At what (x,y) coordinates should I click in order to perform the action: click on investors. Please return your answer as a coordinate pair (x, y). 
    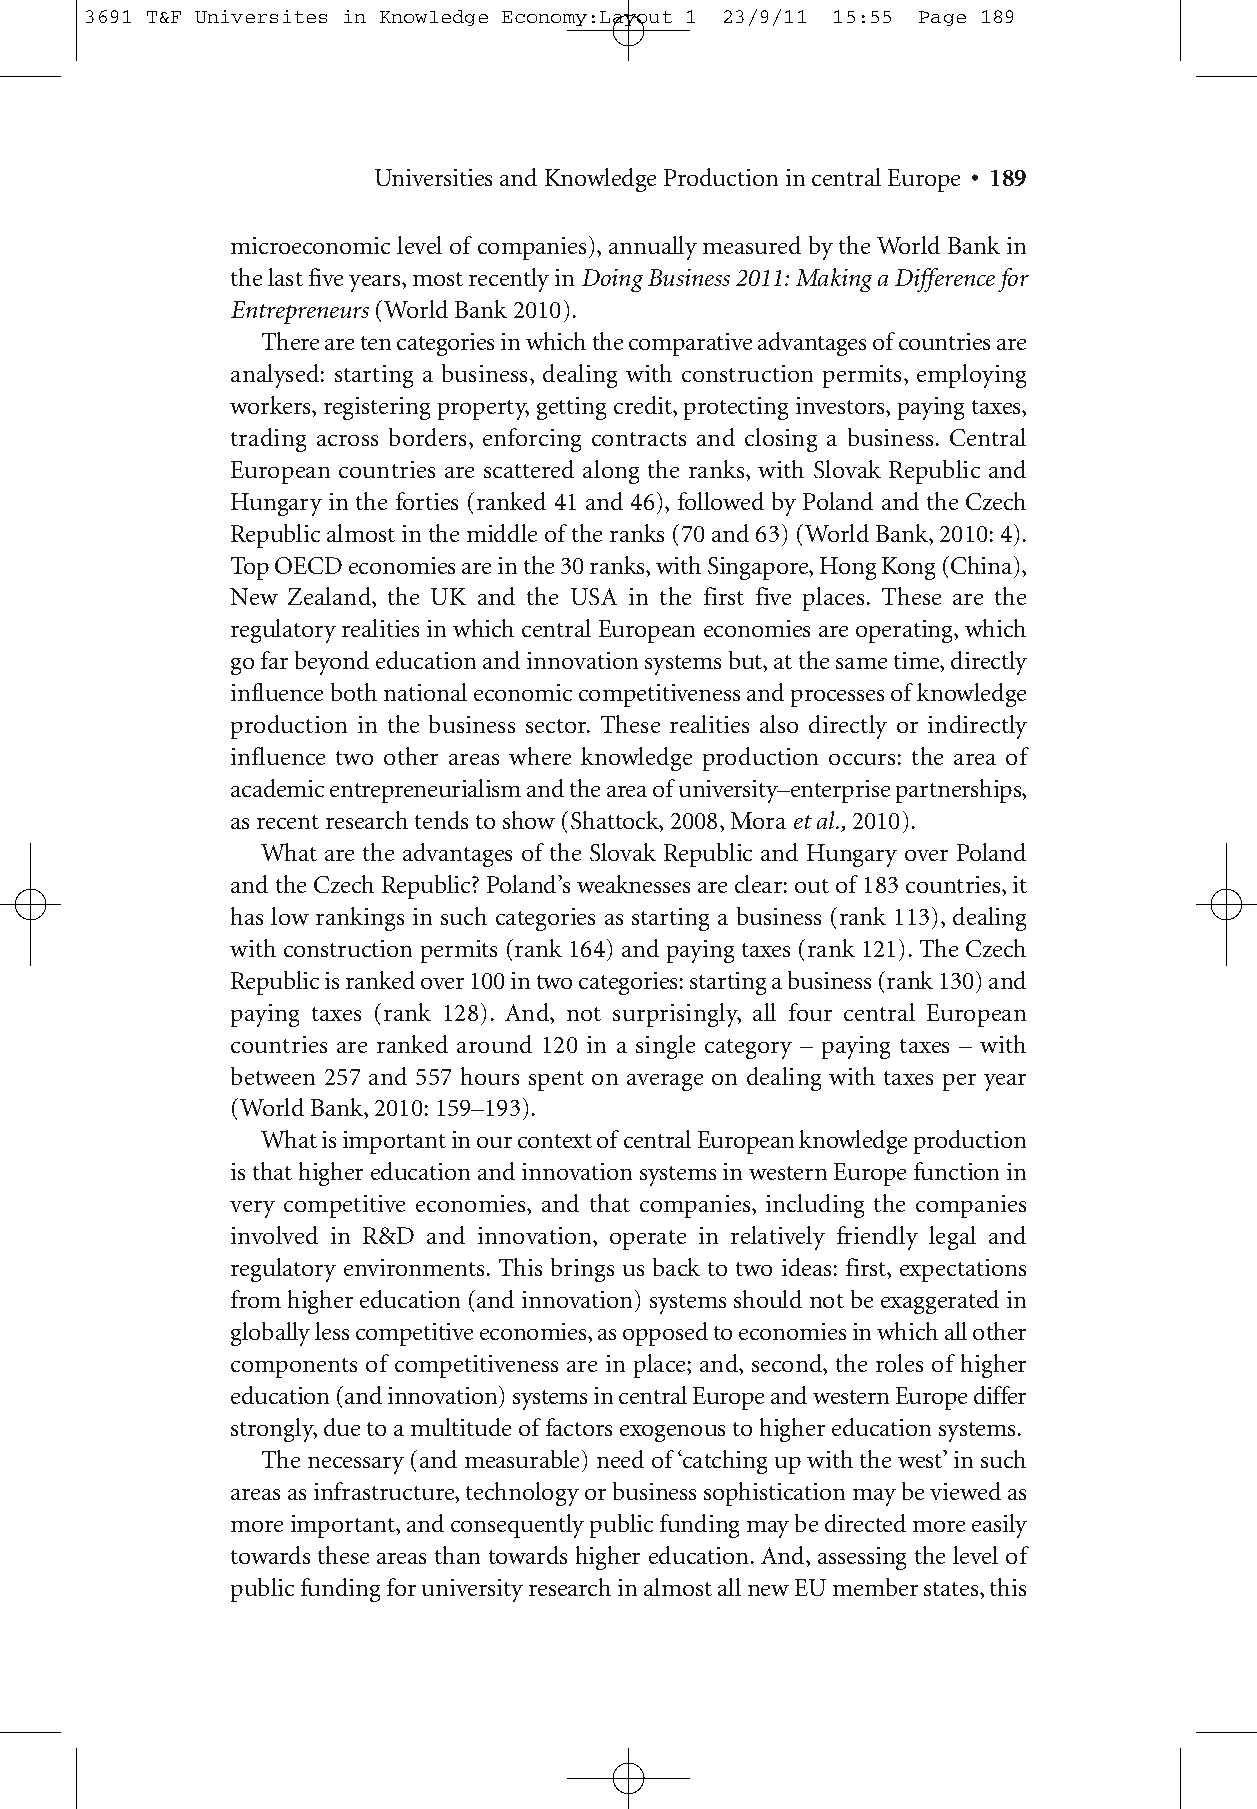
    Looking at the image, I should click on (841, 405).
